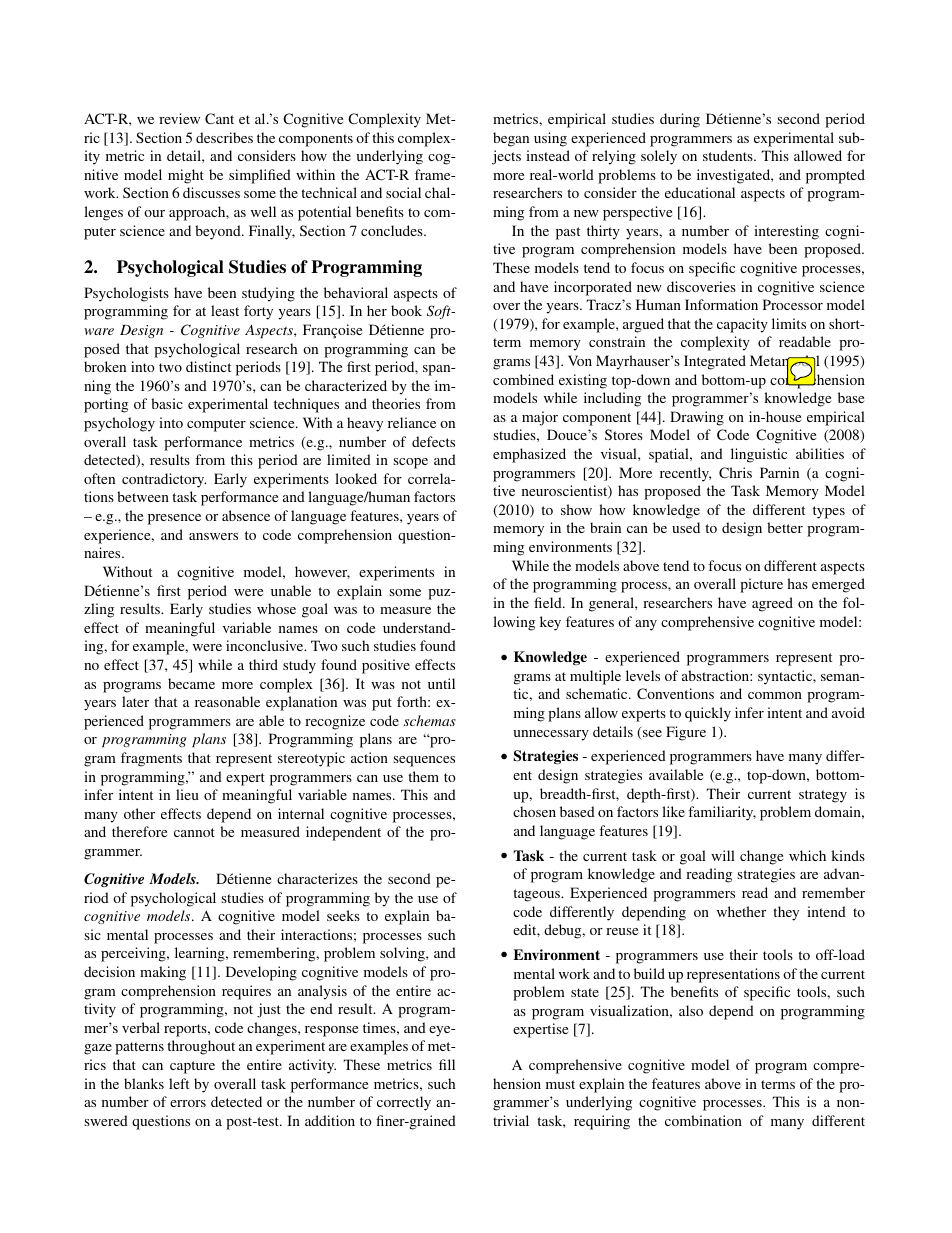 The width and height of the document is (952, 1233). I want to click on errors, so click(188, 1103).
